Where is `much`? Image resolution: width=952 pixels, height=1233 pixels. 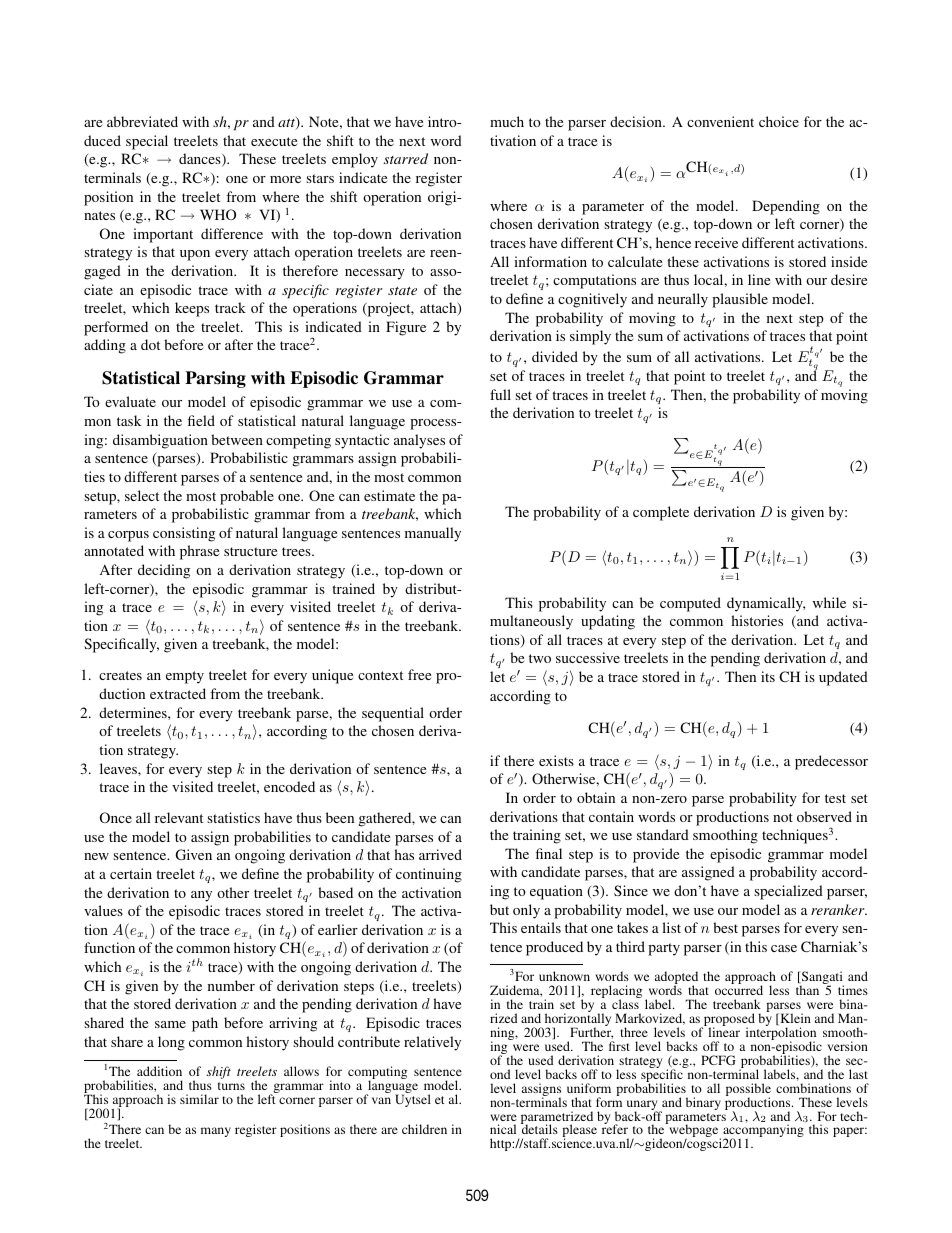 much is located at coordinates (507, 121).
